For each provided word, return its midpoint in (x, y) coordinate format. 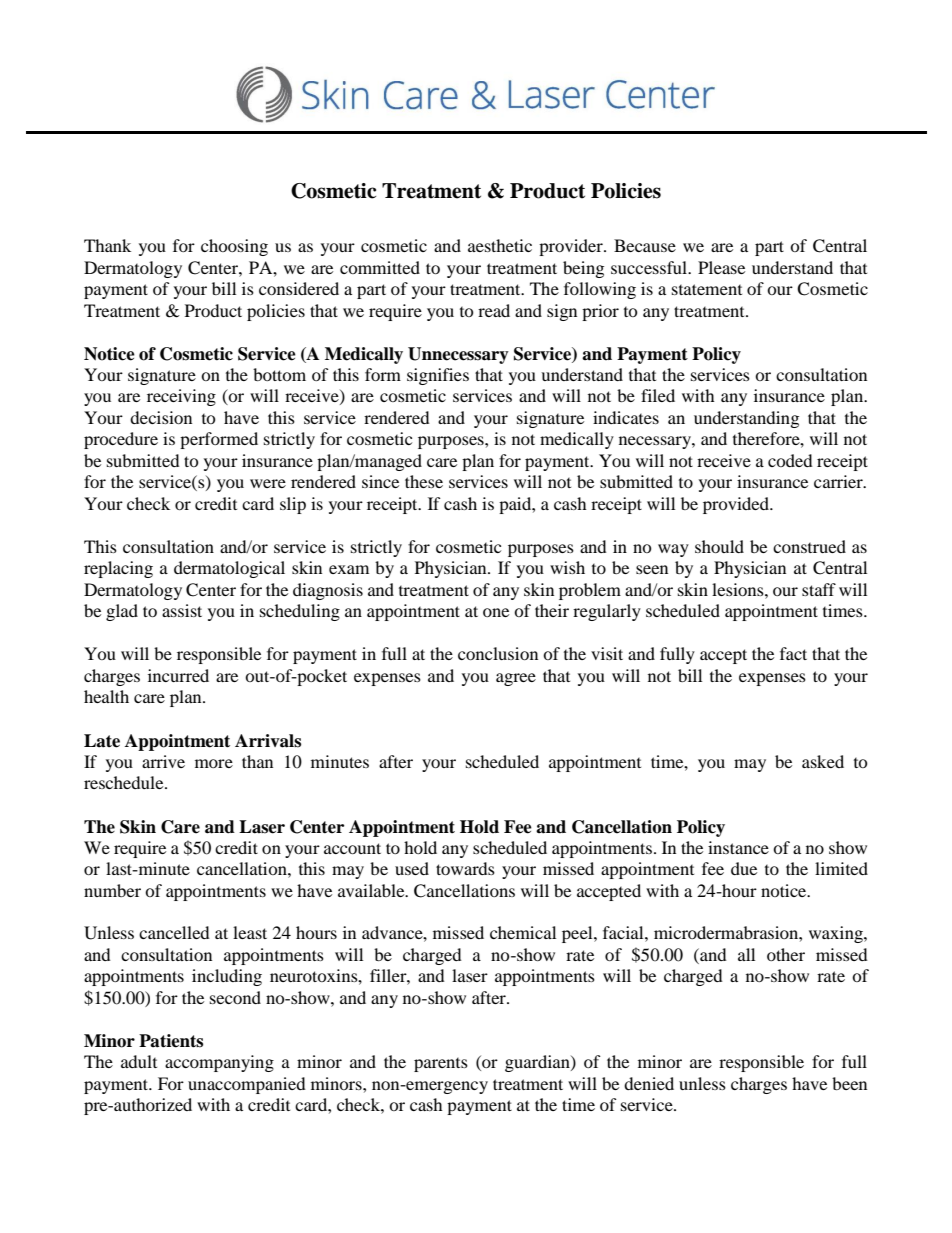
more (214, 763)
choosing (234, 247)
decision (161, 417)
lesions (739, 589)
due (744, 868)
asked (823, 761)
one (496, 612)
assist (182, 610)
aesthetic (500, 245)
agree (516, 679)
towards (465, 868)
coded (790, 460)
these (424, 481)
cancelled (174, 932)
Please (721, 267)
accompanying (219, 1063)
